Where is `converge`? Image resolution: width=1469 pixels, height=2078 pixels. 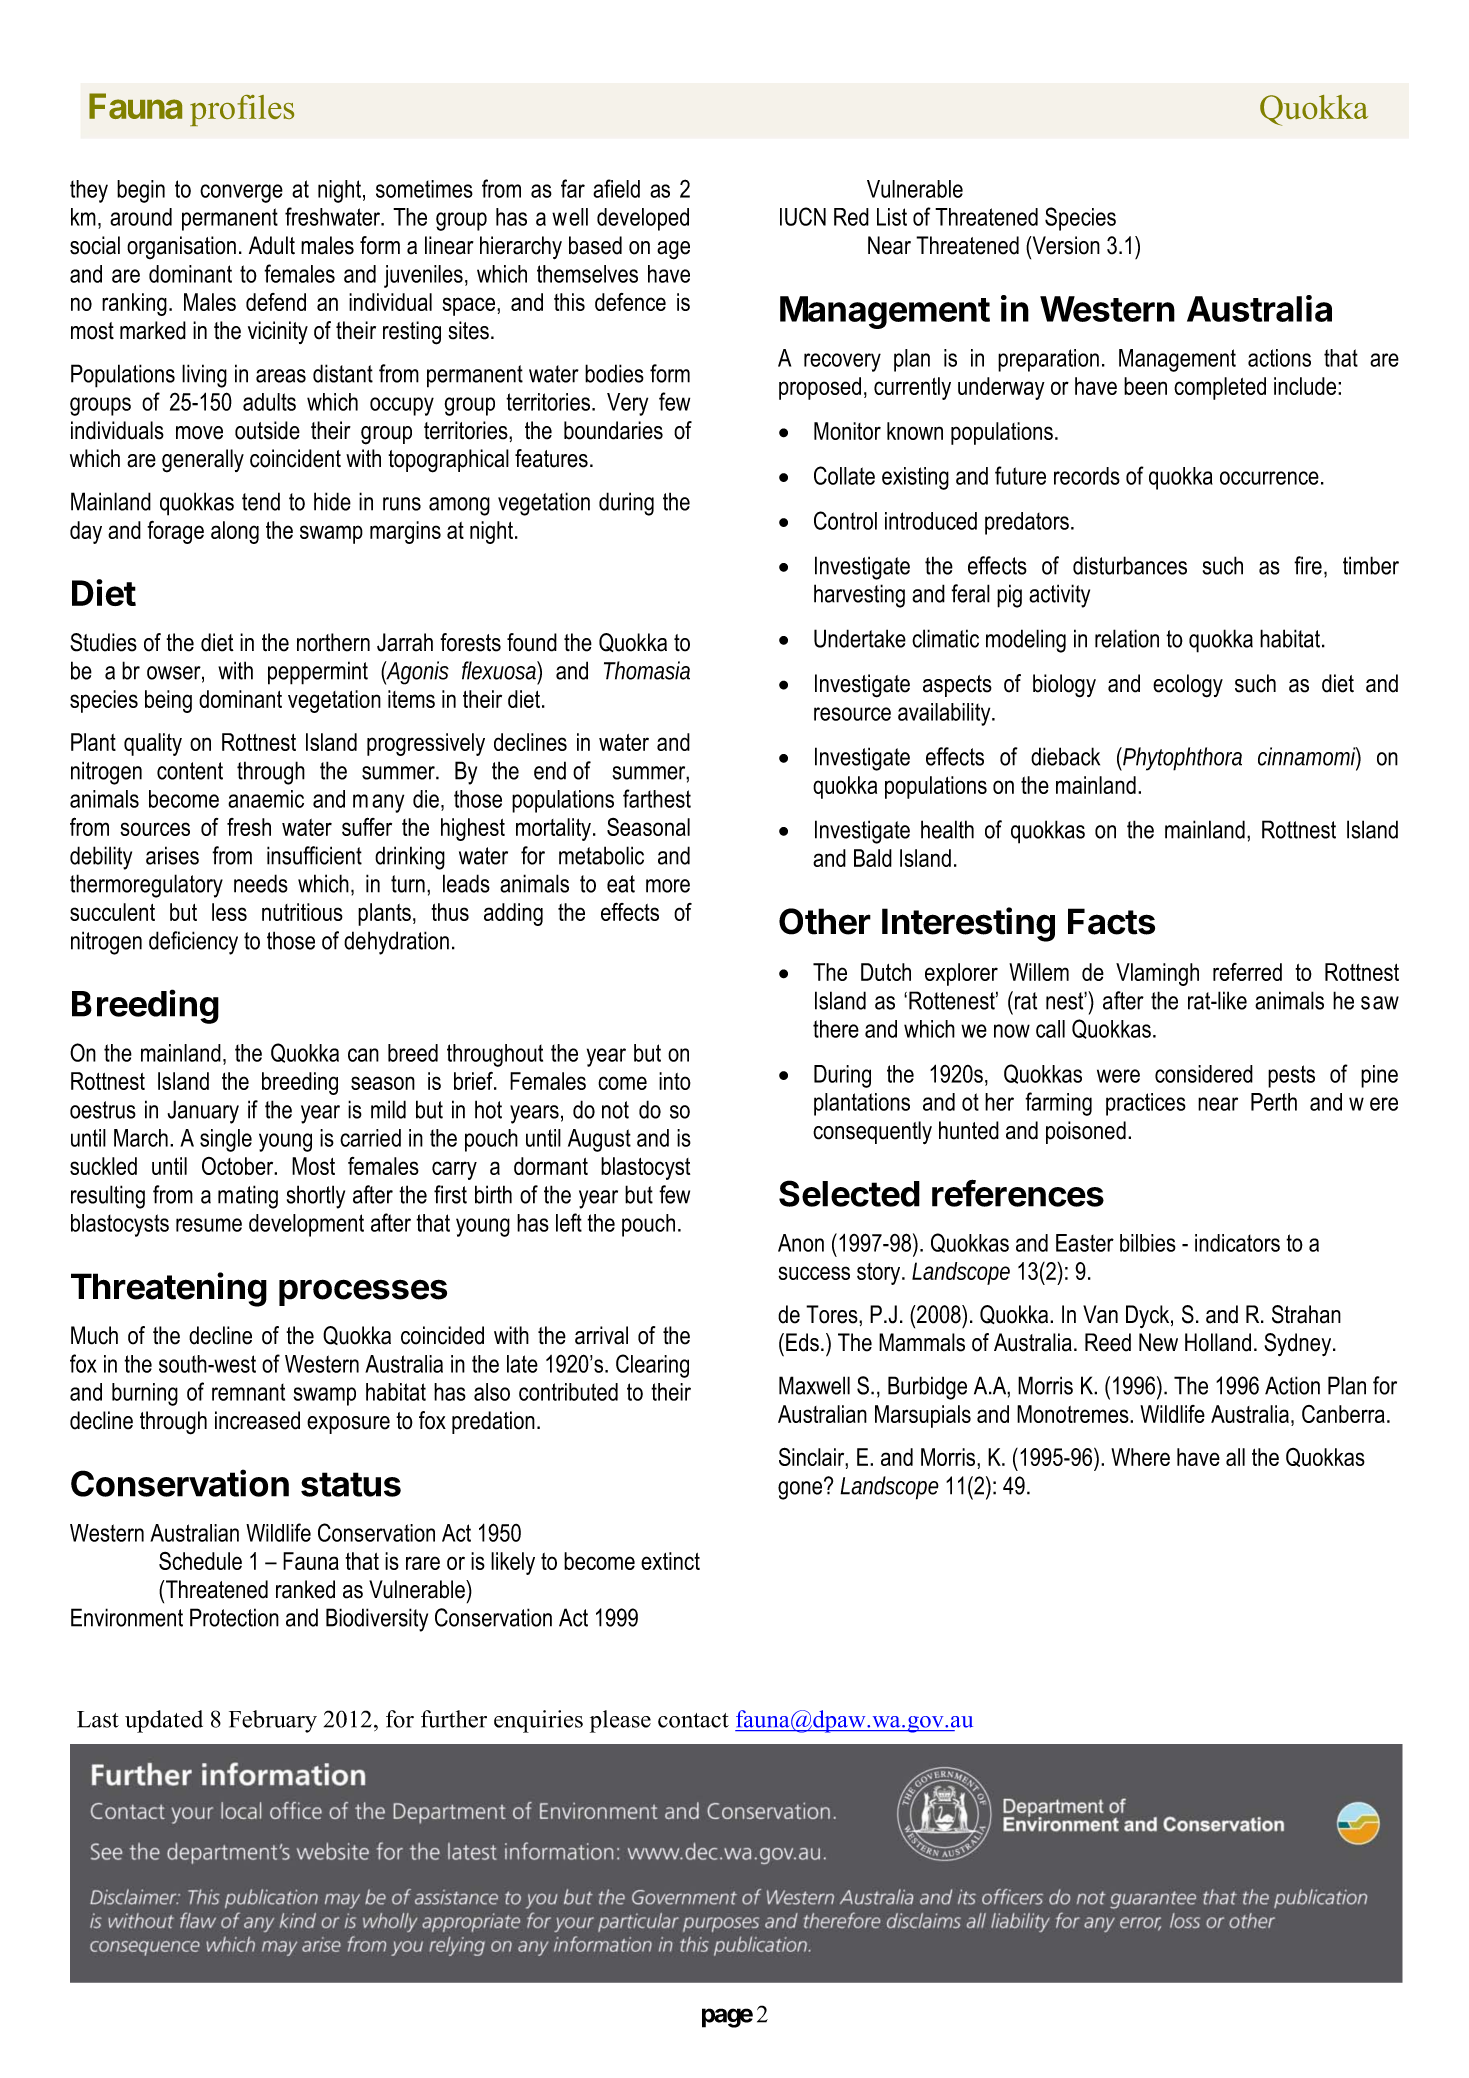 converge is located at coordinates (241, 193).
